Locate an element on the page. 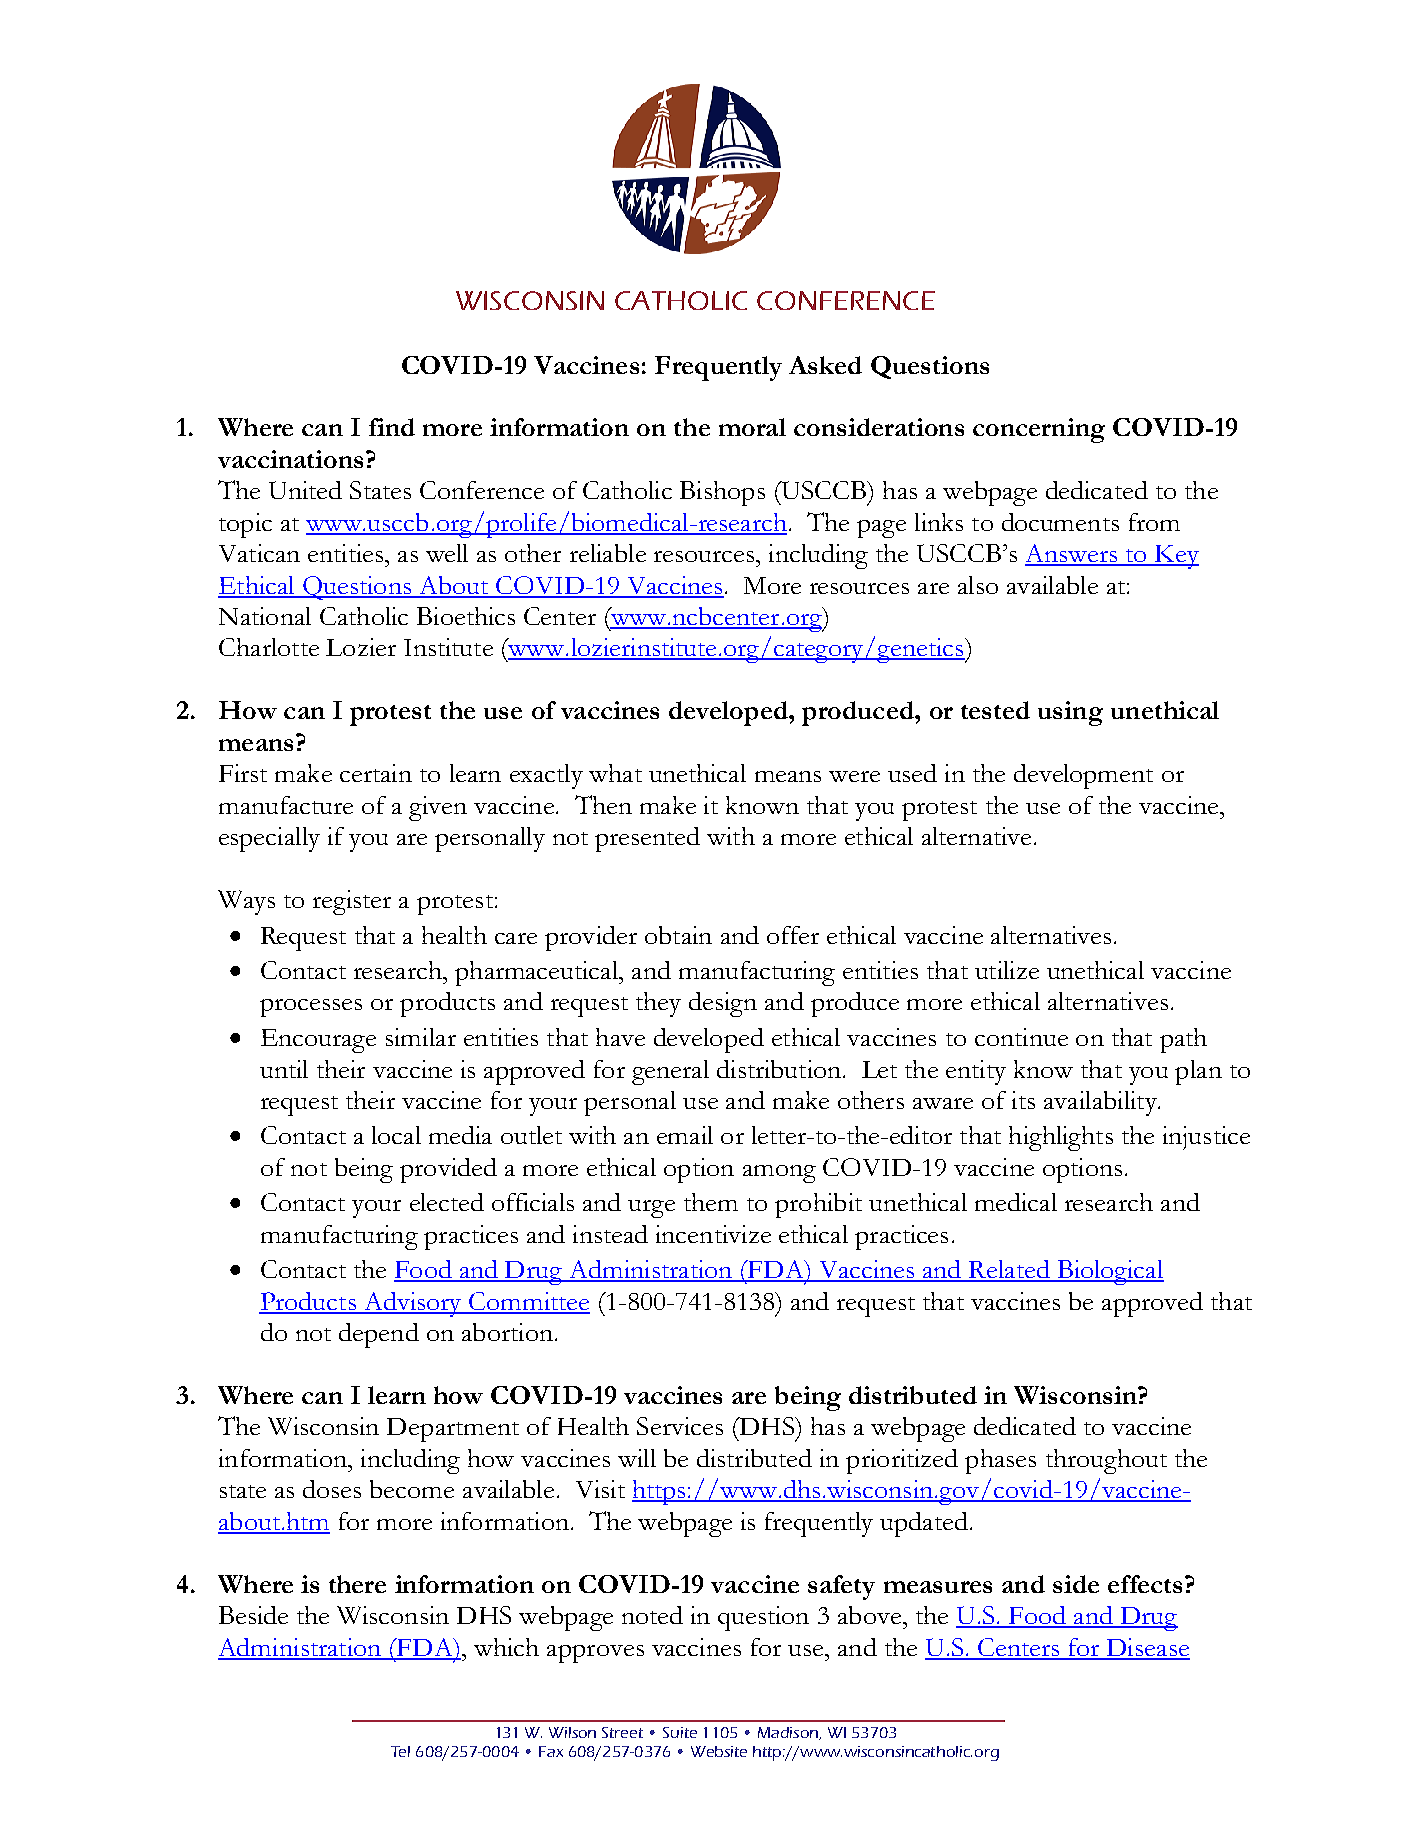 The image size is (1425, 1845). concerning is located at coordinates (1039, 430).
